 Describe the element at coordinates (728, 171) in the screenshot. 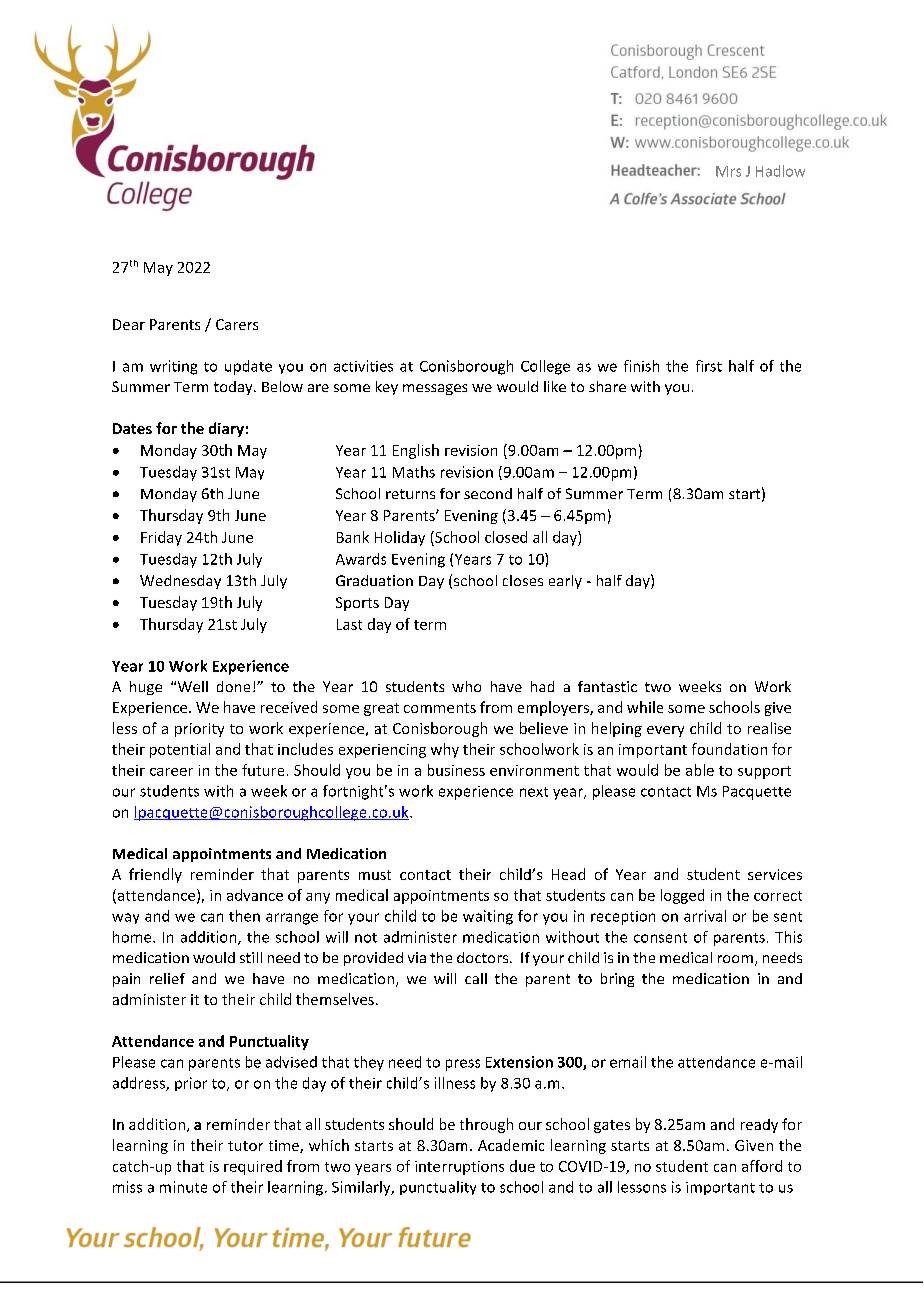

I see `Mrs` at that location.
